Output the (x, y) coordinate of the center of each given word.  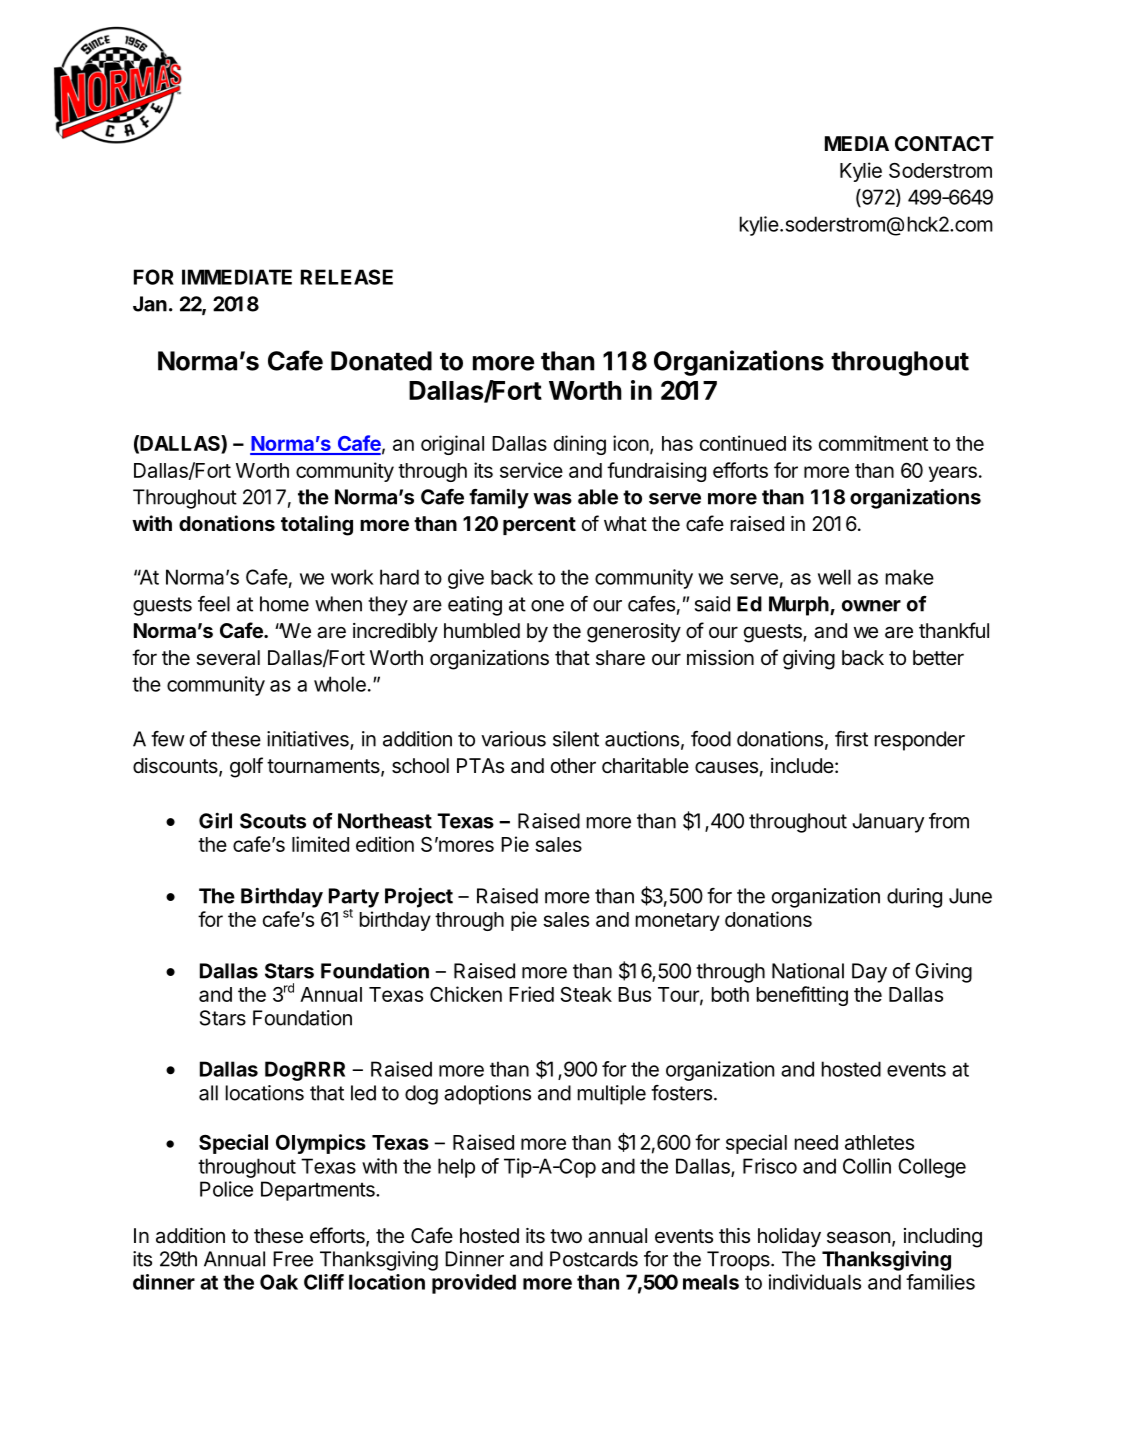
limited (320, 844)
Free (293, 1259)
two (566, 1236)
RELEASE (347, 277)
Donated (381, 361)
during (914, 898)
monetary (678, 922)
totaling (317, 525)
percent (539, 526)
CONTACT (944, 143)
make (910, 577)
